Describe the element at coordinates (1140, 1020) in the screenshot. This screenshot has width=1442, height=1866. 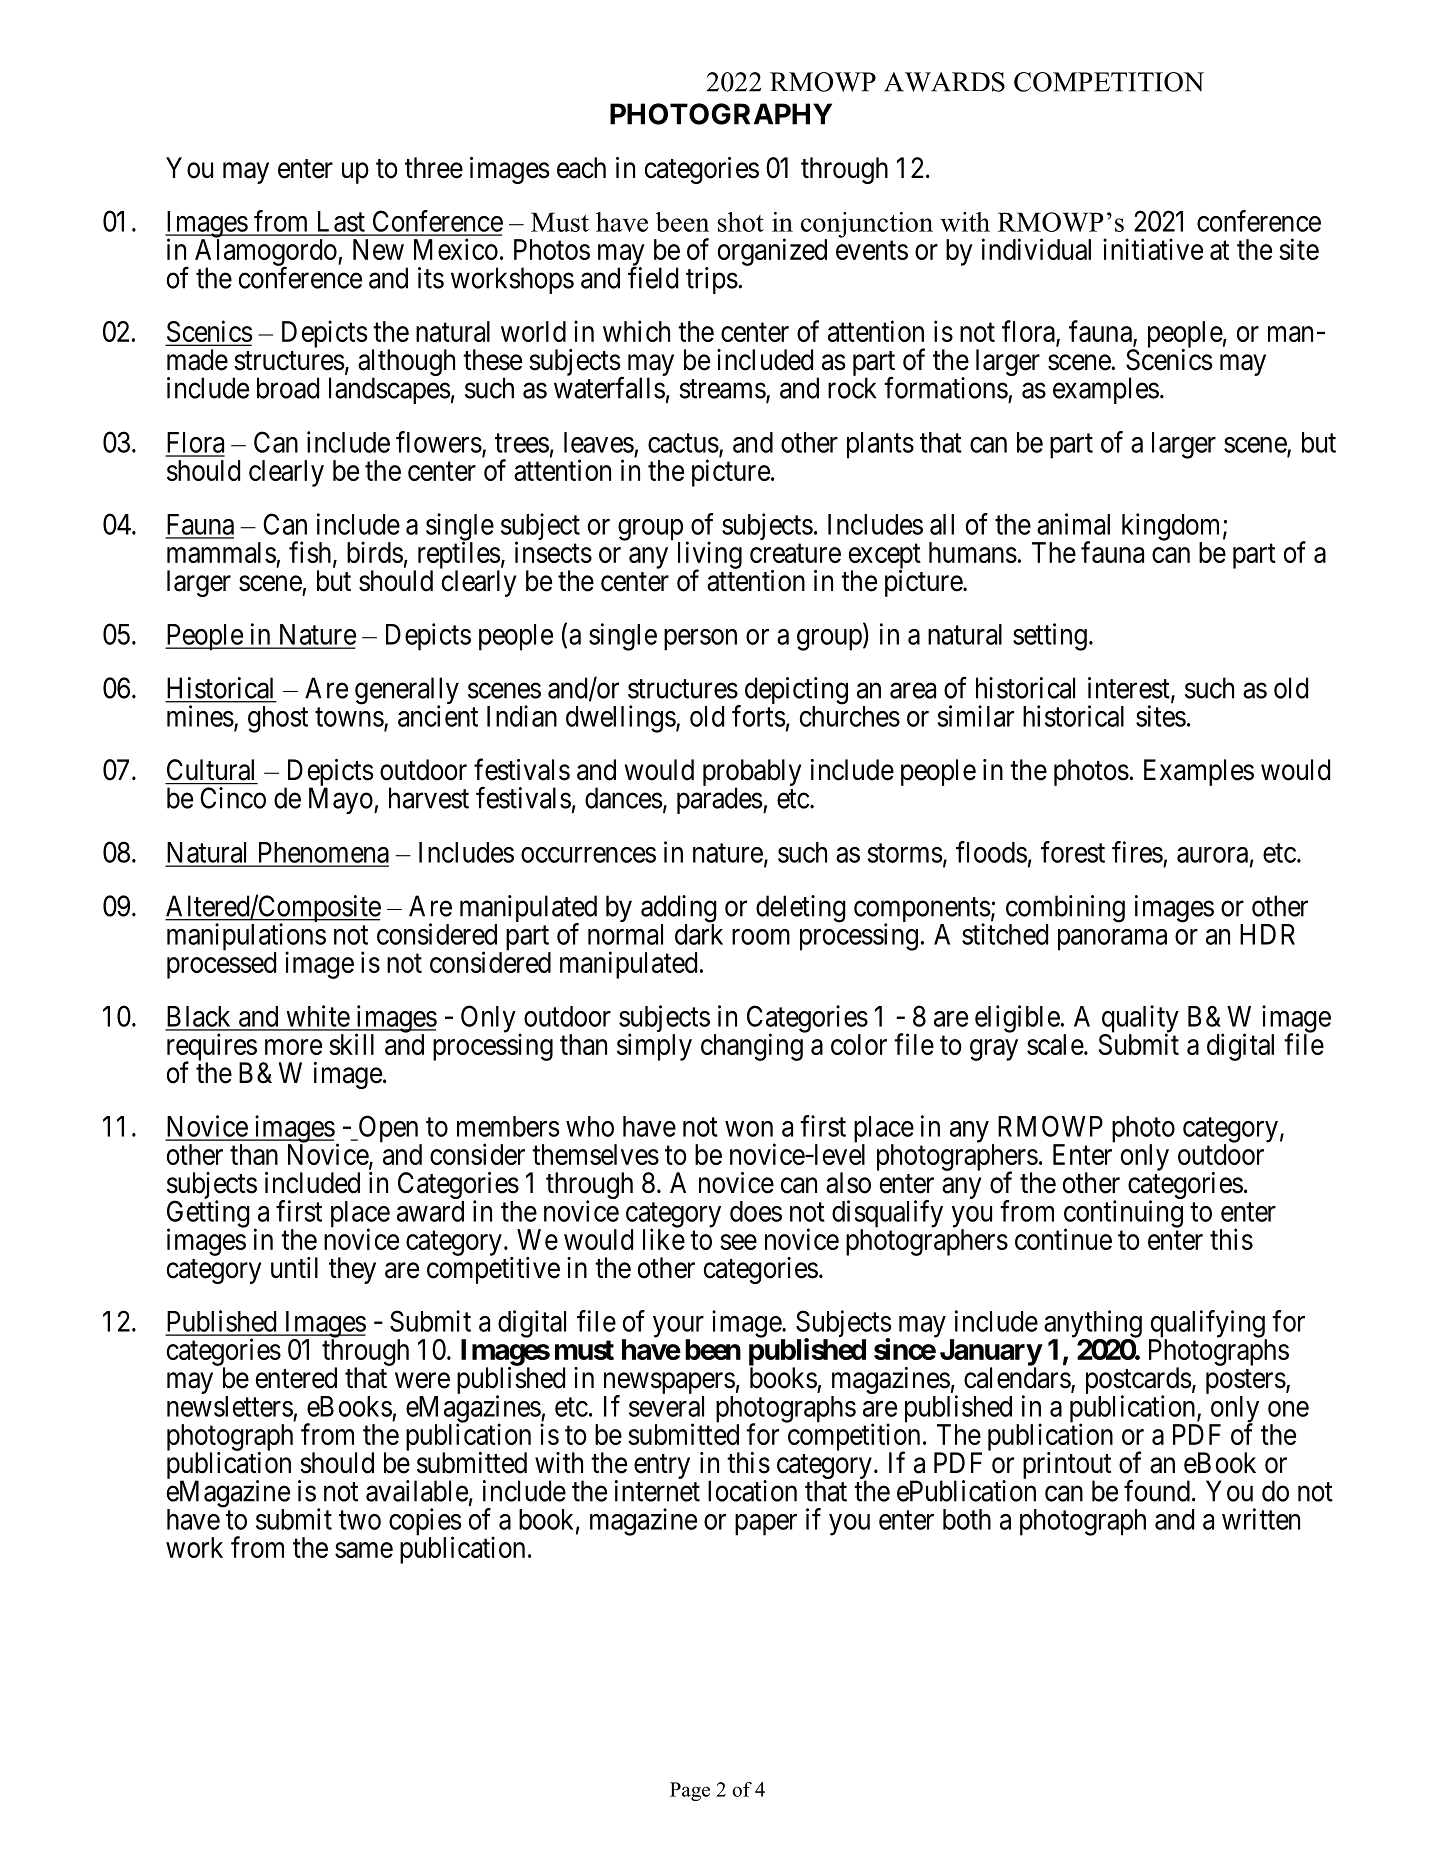
I see `quality` at that location.
